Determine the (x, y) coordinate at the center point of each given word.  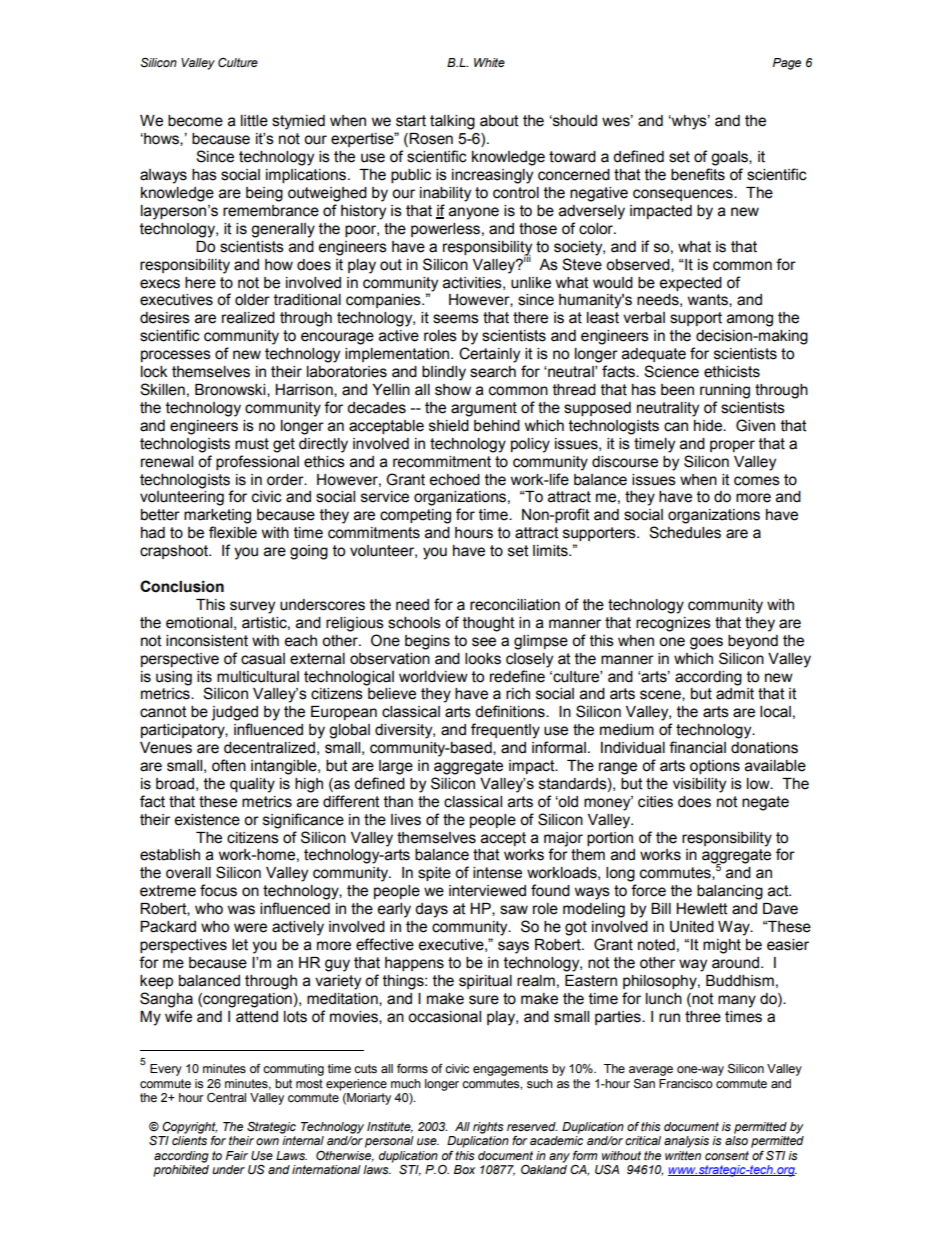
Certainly (489, 355)
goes (706, 643)
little (254, 121)
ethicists (732, 372)
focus (218, 890)
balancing (730, 892)
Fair (237, 1155)
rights (488, 1128)
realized (248, 318)
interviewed (487, 891)
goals (730, 158)
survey (252, 607)
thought (489, 624)
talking (452, 122)
